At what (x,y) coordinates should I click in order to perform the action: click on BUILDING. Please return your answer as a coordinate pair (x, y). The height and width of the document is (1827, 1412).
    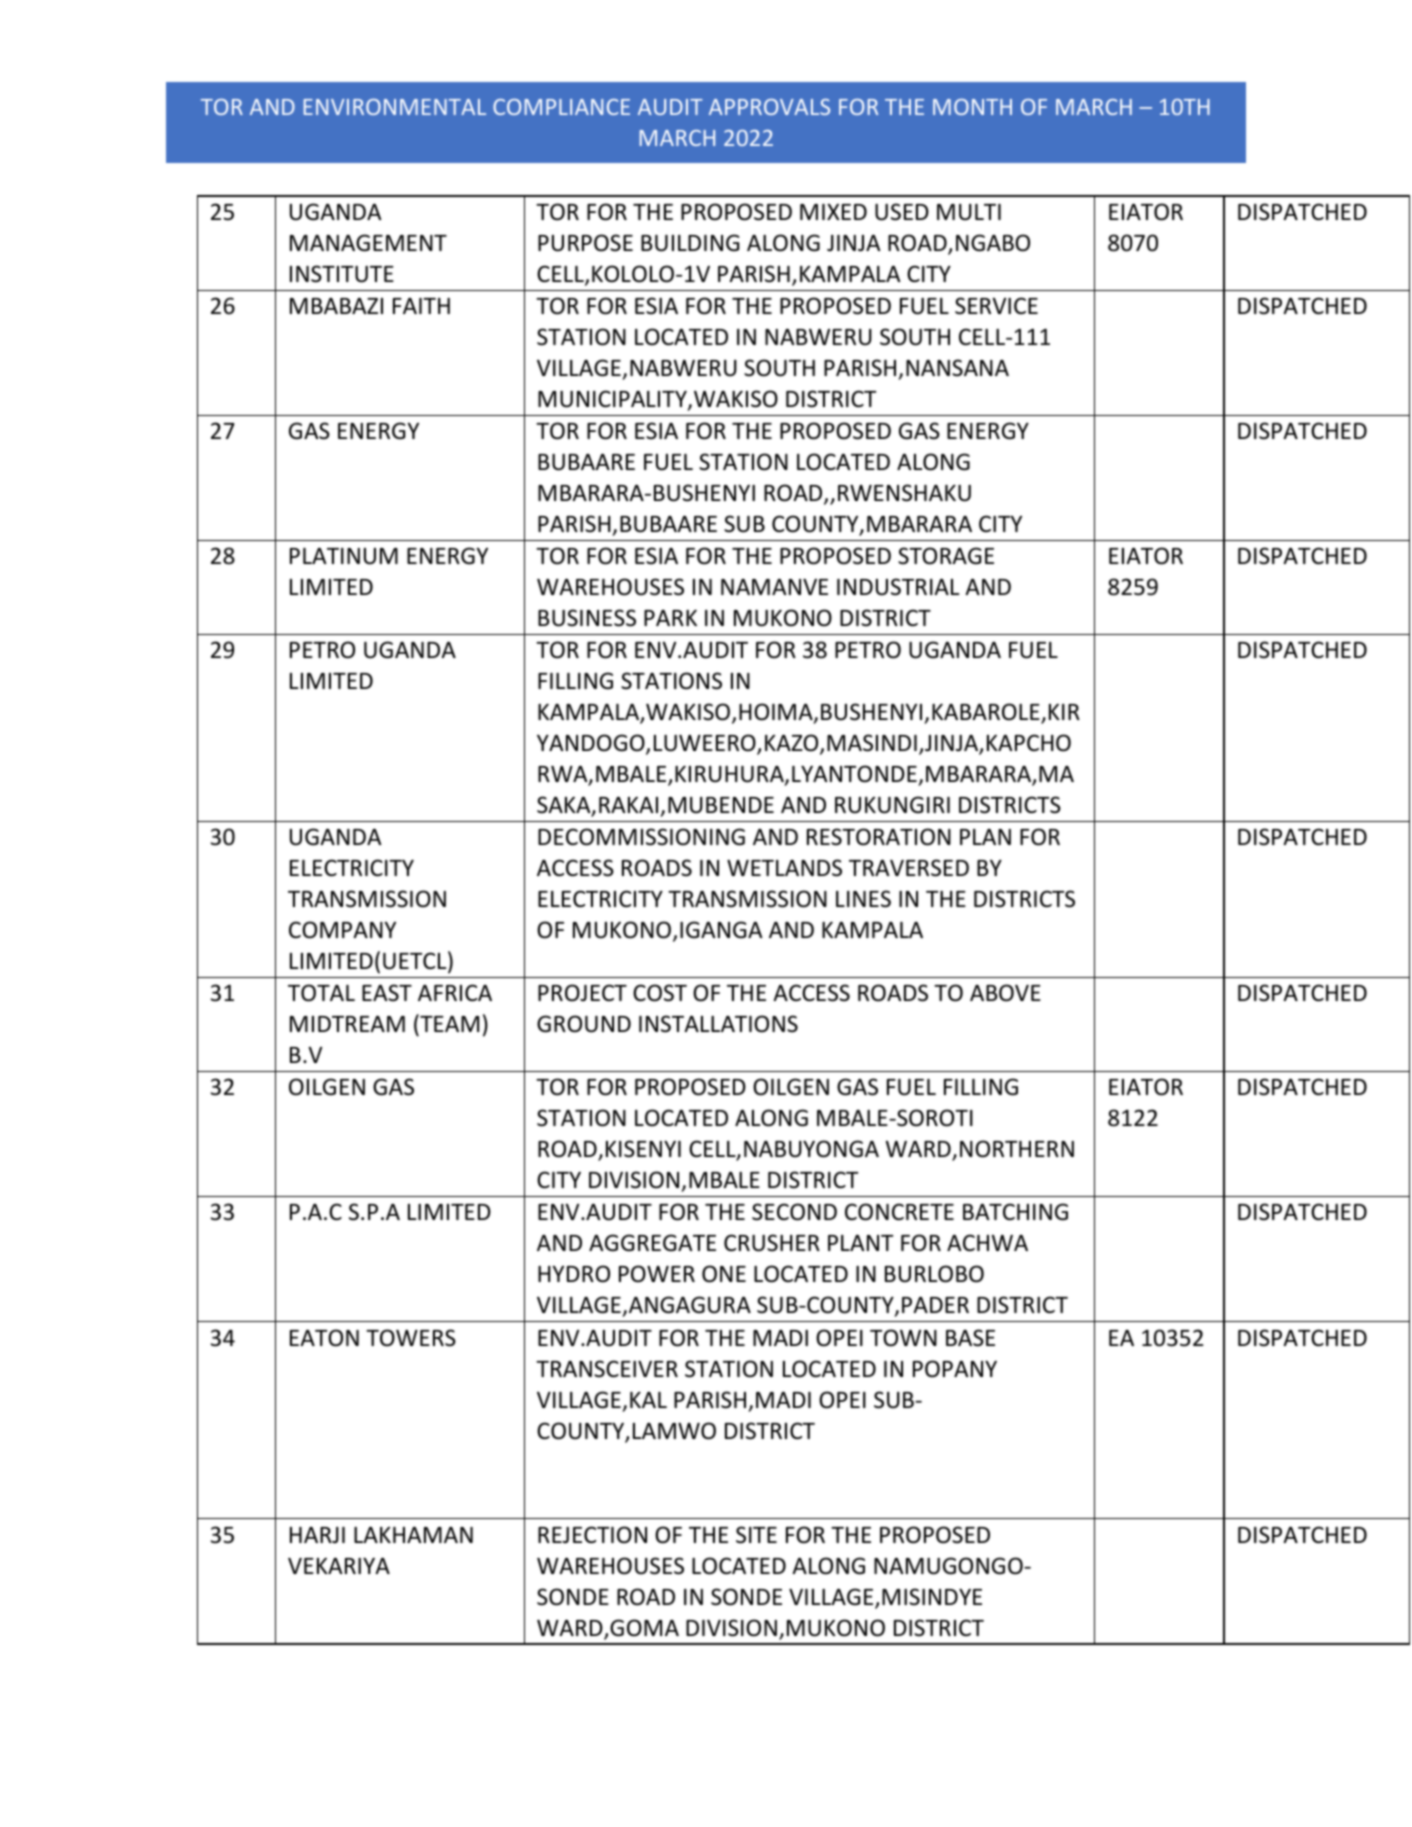
    Looking at the image, I should click on (690, 243).
